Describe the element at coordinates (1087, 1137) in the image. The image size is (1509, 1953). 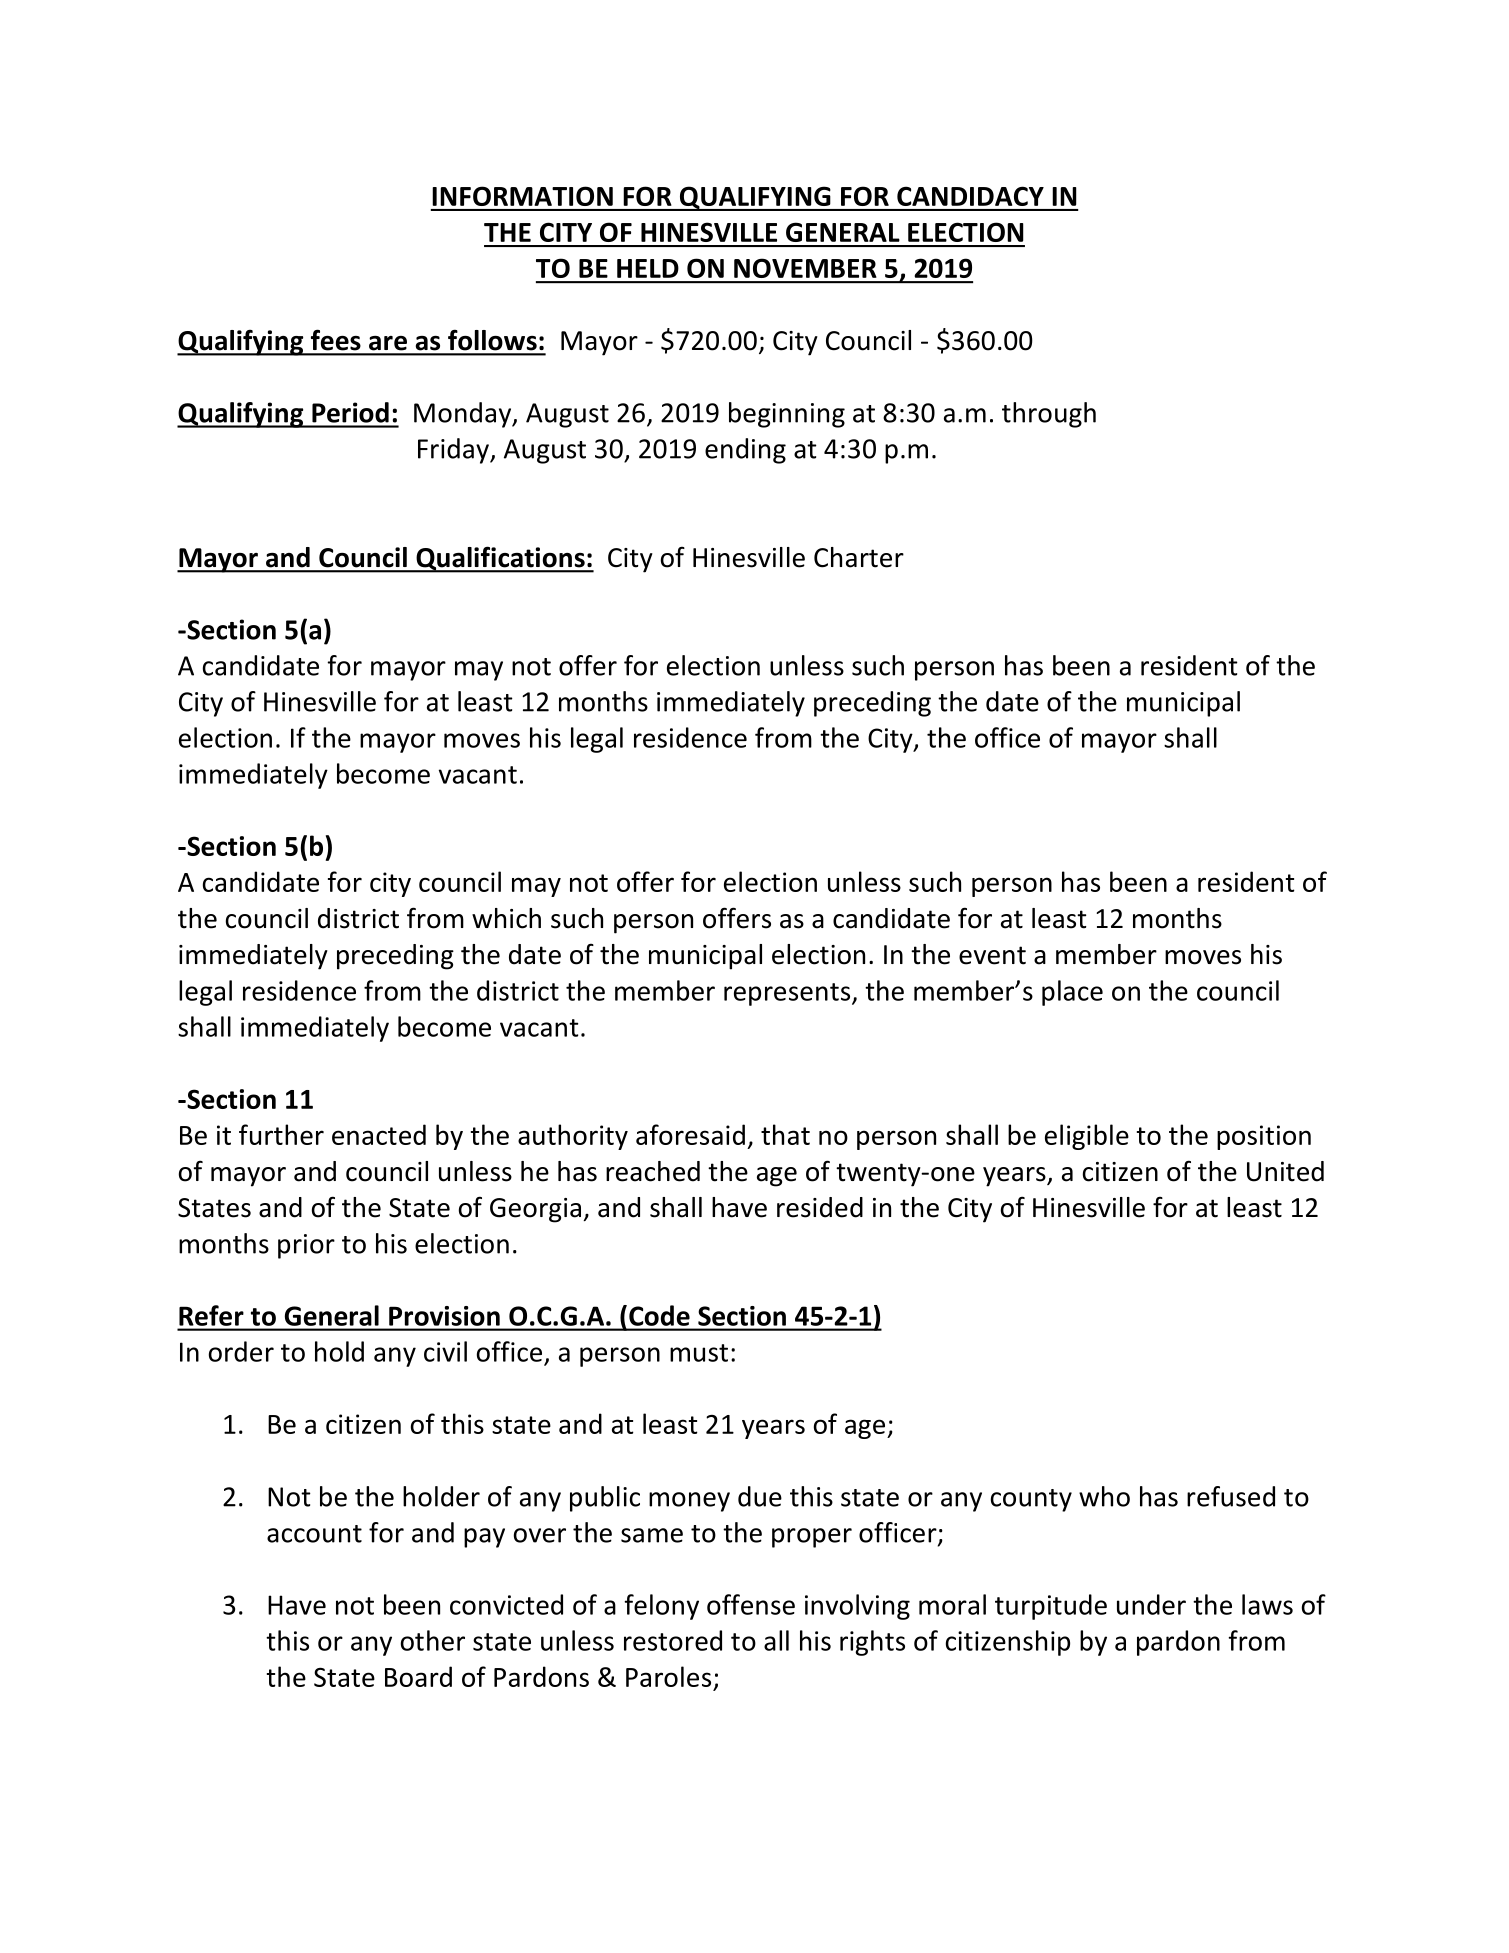
I see `eligible` at that location.
